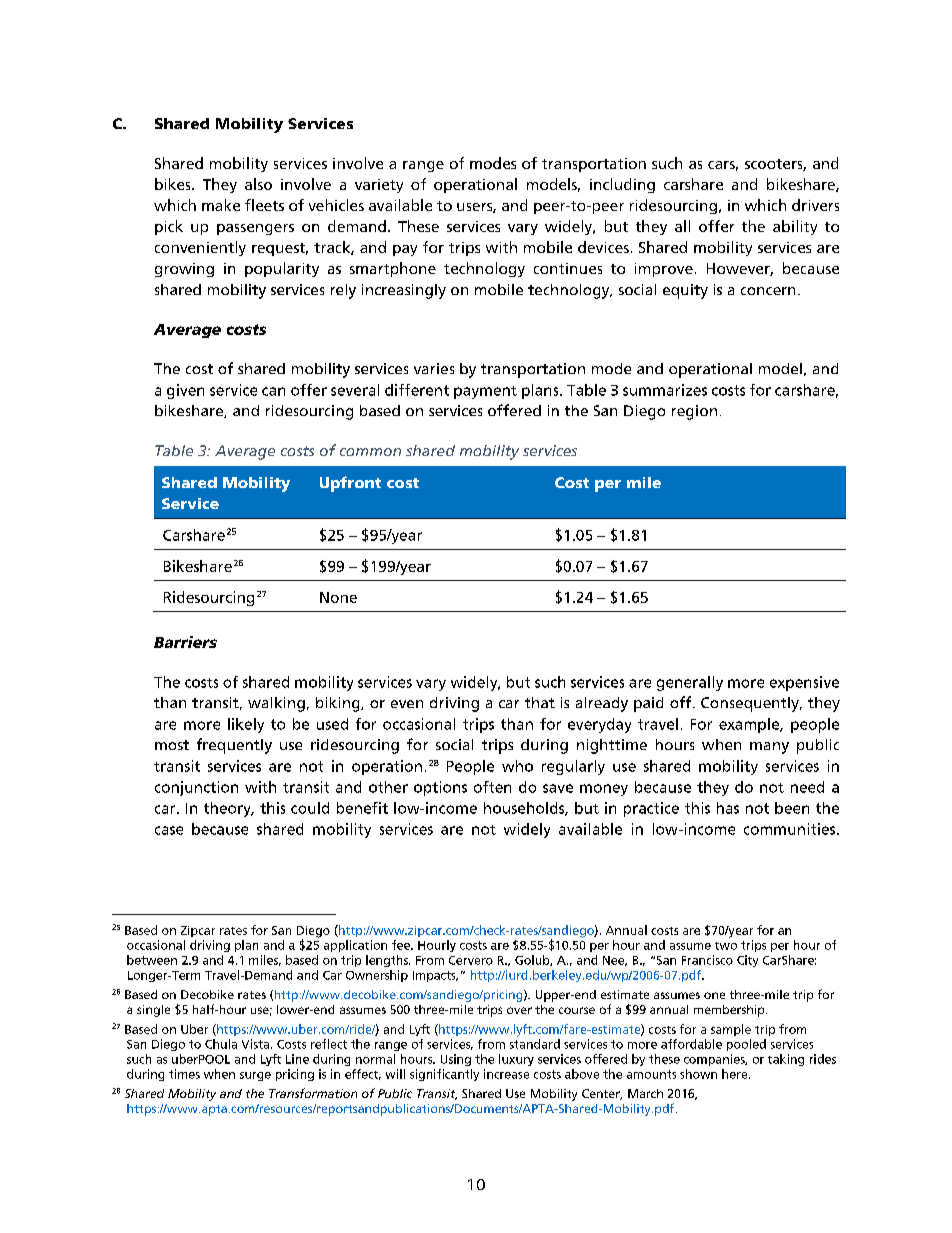 This screenshot has height=1233, width=952. Describe the element at coordinates (728, 808) in the screenshot. I see `has` at that location.
